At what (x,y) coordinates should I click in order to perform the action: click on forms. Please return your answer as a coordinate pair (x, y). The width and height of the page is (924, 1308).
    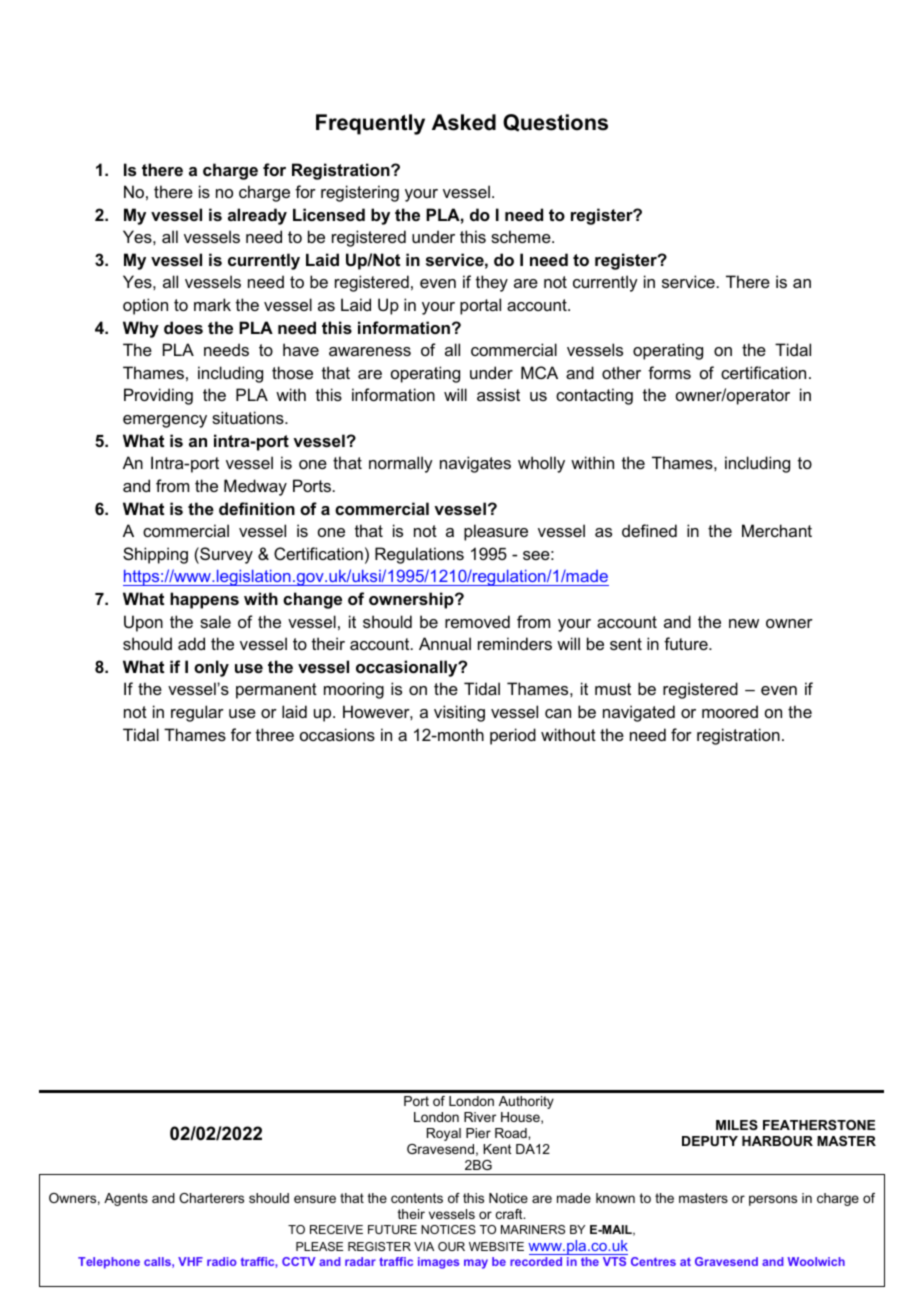
    Looking at the image, I should click on (669, 372).
